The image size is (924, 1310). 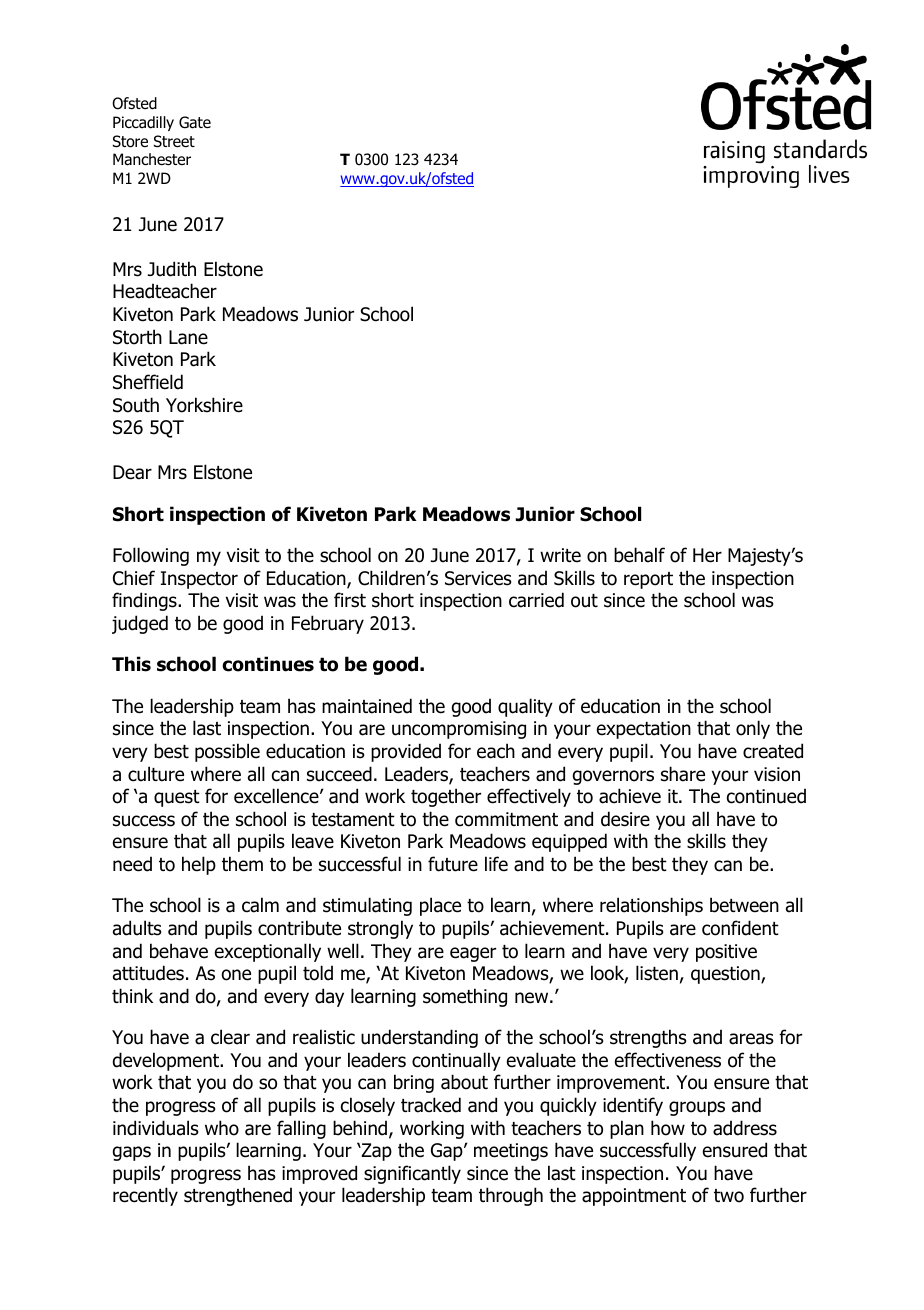 I want to click on Gate, so click(x=195, y=122).
